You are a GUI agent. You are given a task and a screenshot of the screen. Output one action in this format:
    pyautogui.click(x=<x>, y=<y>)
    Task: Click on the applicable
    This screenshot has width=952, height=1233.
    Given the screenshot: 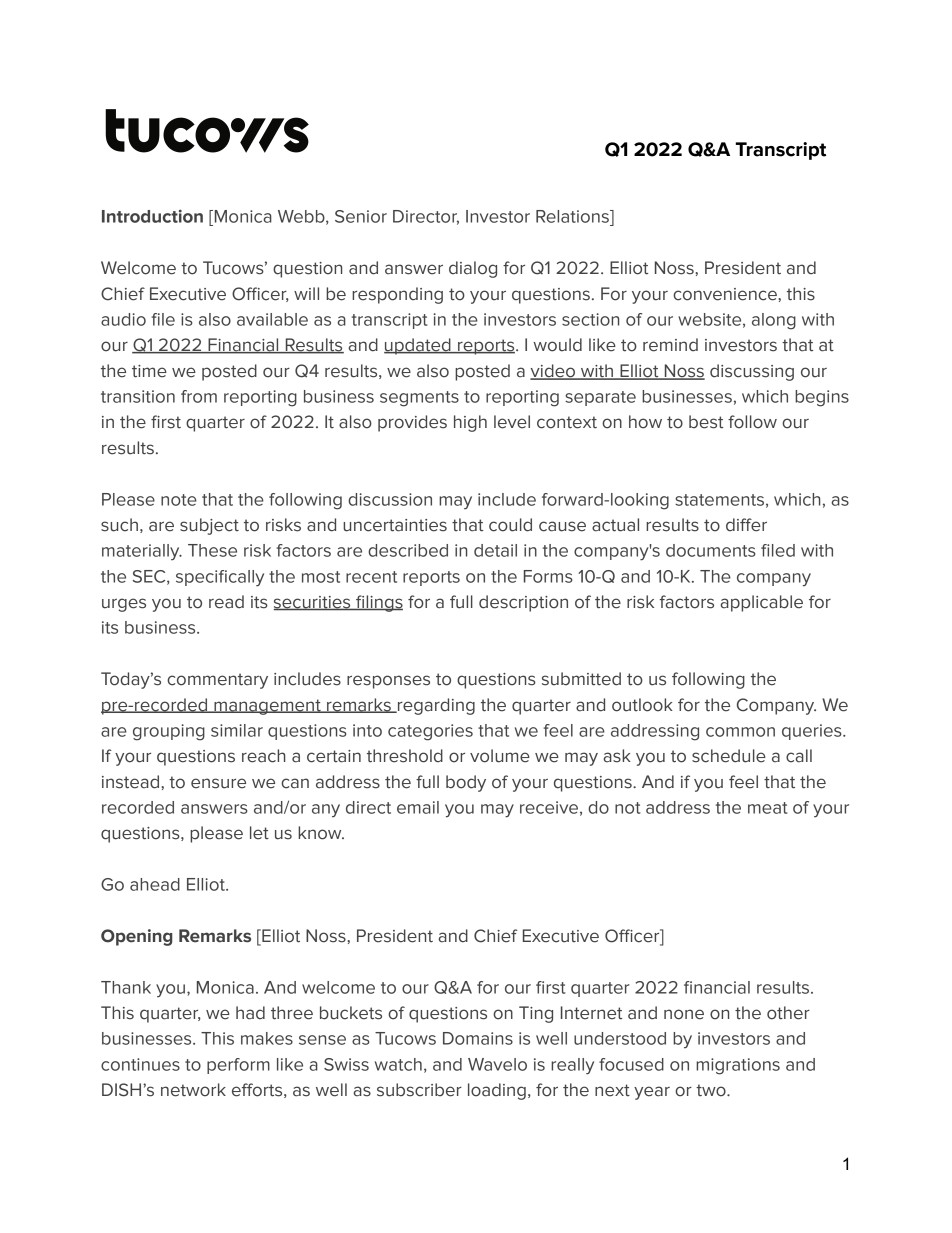 What is the action you would take?
    pyautogui.click(x=761, y=603)
